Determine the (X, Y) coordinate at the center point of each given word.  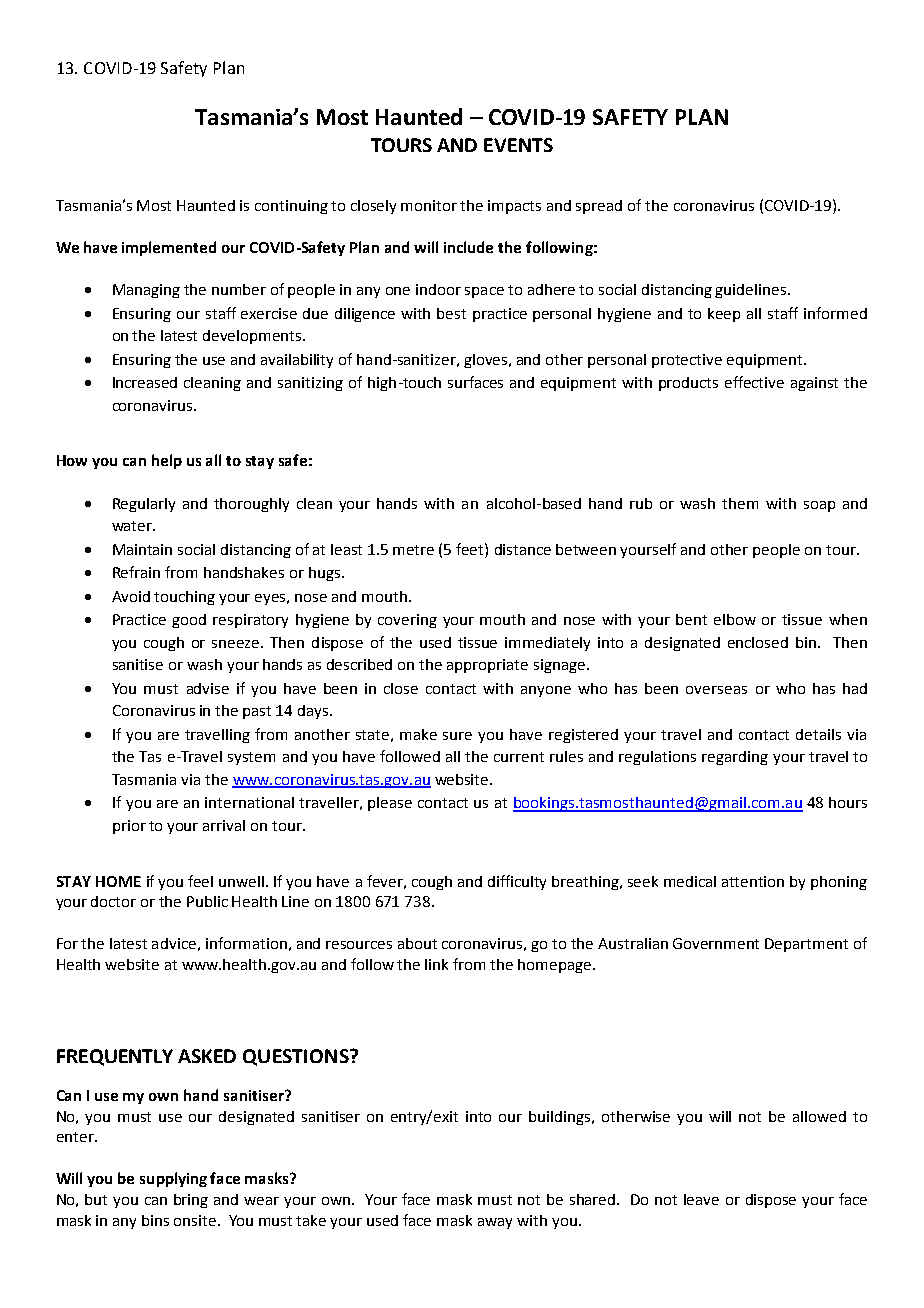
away (495, 1223)
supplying (173, 1179)
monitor (429, 205)
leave (701, 1199)
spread (599, 207)
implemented (169, 248)
